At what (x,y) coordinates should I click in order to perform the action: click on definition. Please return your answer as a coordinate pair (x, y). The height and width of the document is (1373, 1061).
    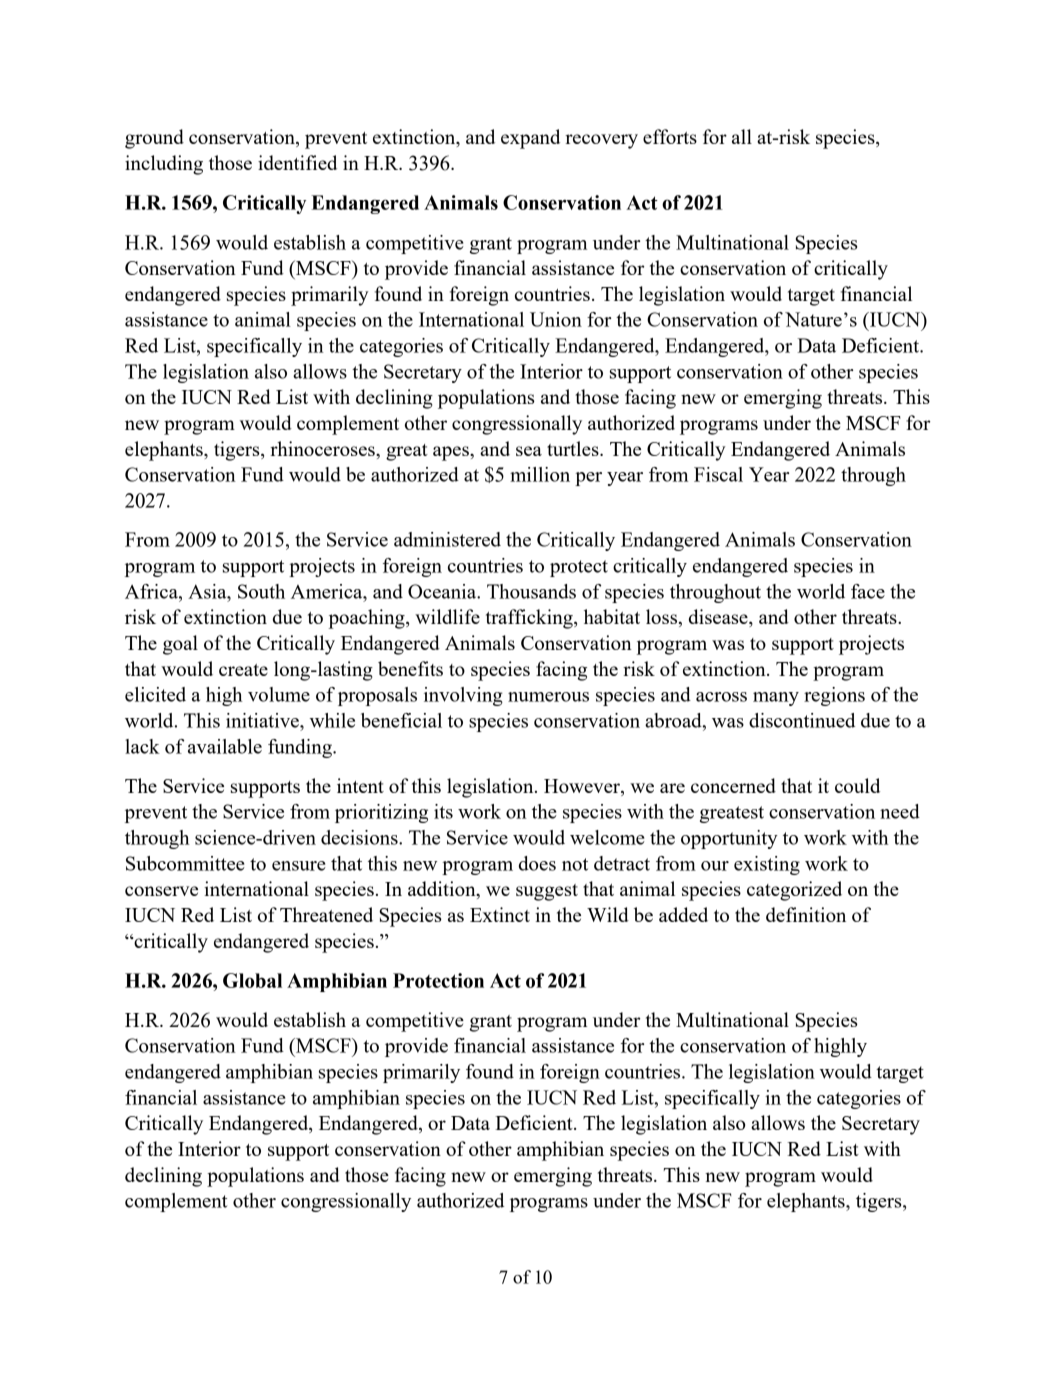
    Looking at the image, I should click on (806, 914).
